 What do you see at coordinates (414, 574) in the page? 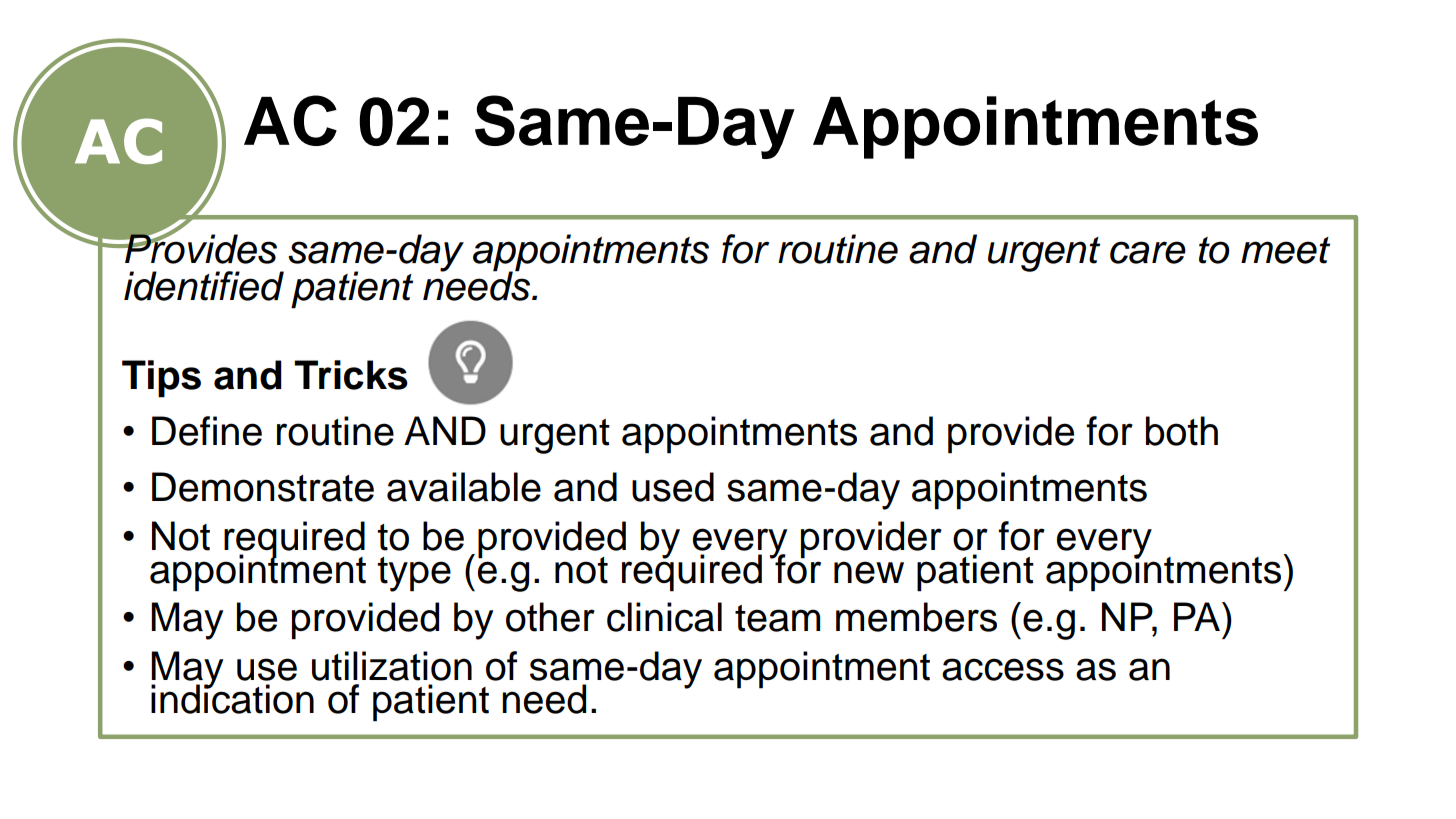
I see `type` at bounding box center [414, 574].
